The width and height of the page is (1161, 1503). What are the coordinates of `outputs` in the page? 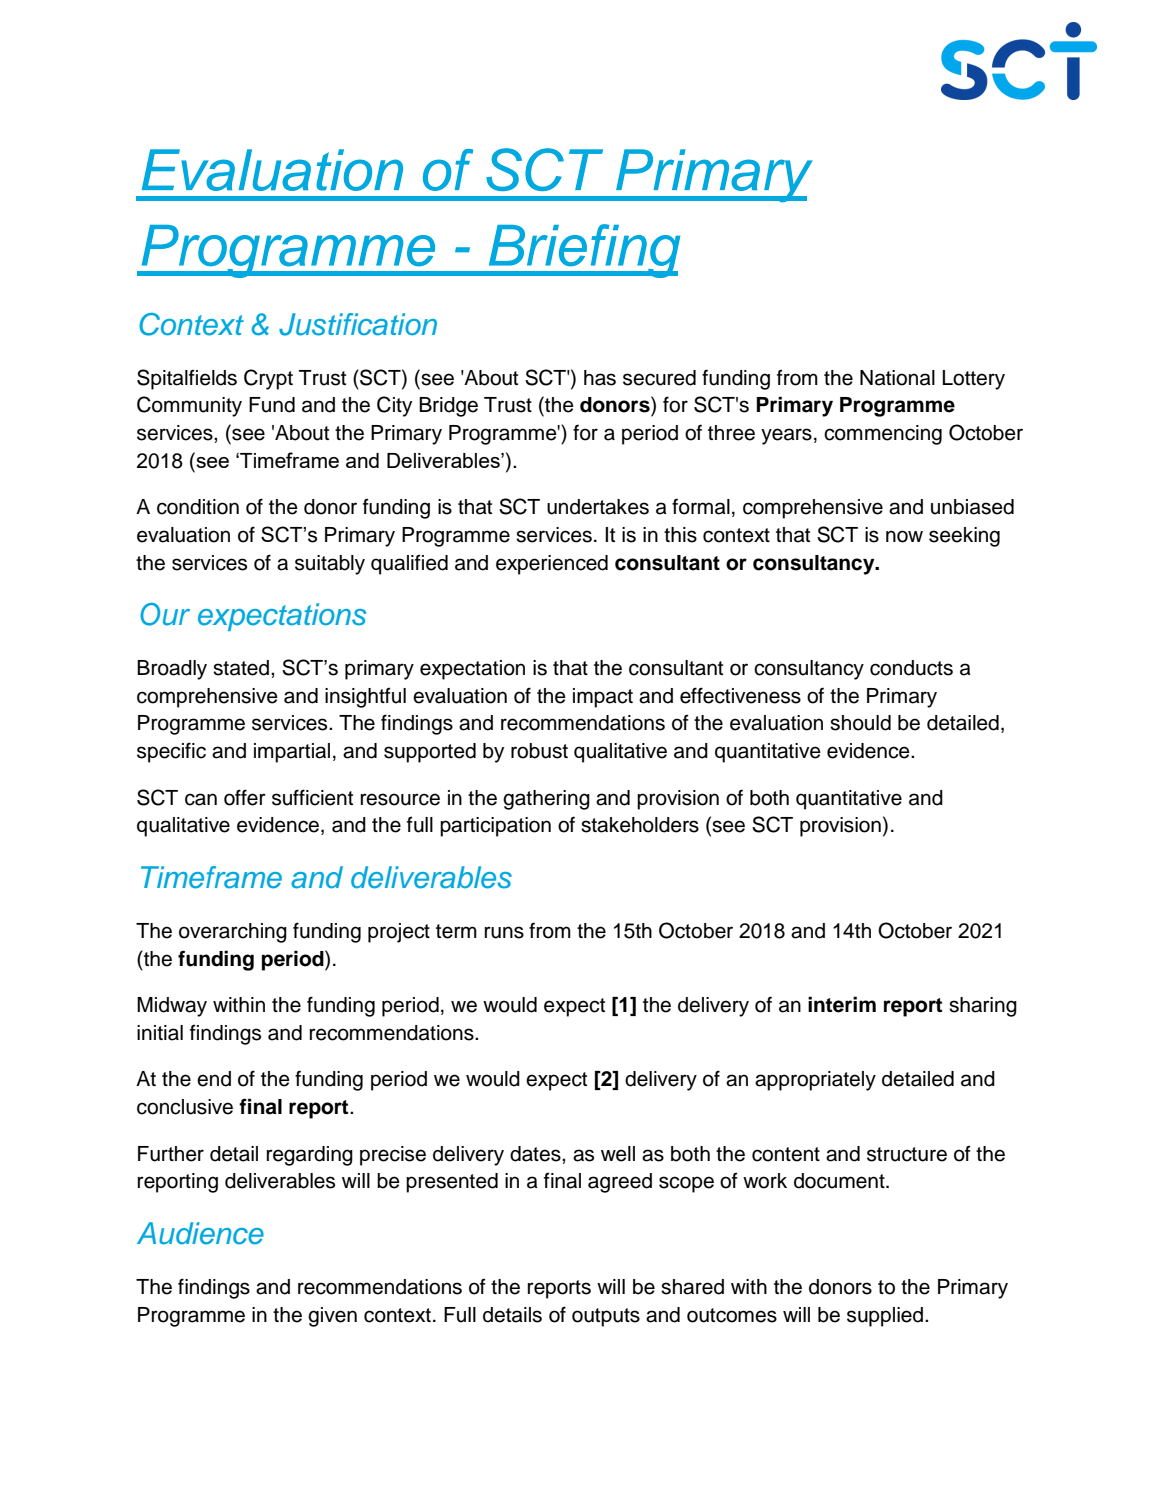 It's located at (606, 1317).
